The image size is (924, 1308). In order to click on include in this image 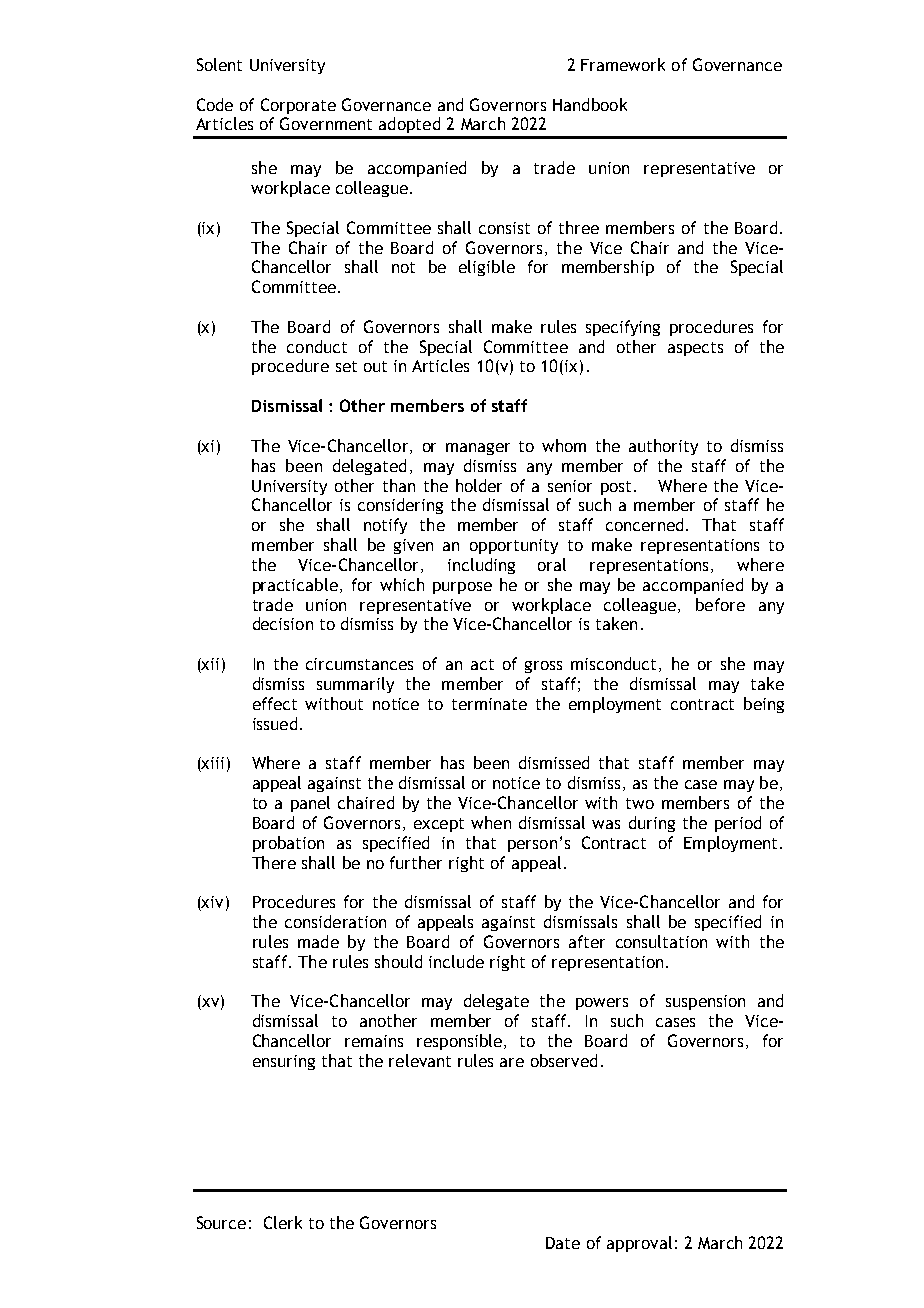, I will do `click(456, 961)`.
